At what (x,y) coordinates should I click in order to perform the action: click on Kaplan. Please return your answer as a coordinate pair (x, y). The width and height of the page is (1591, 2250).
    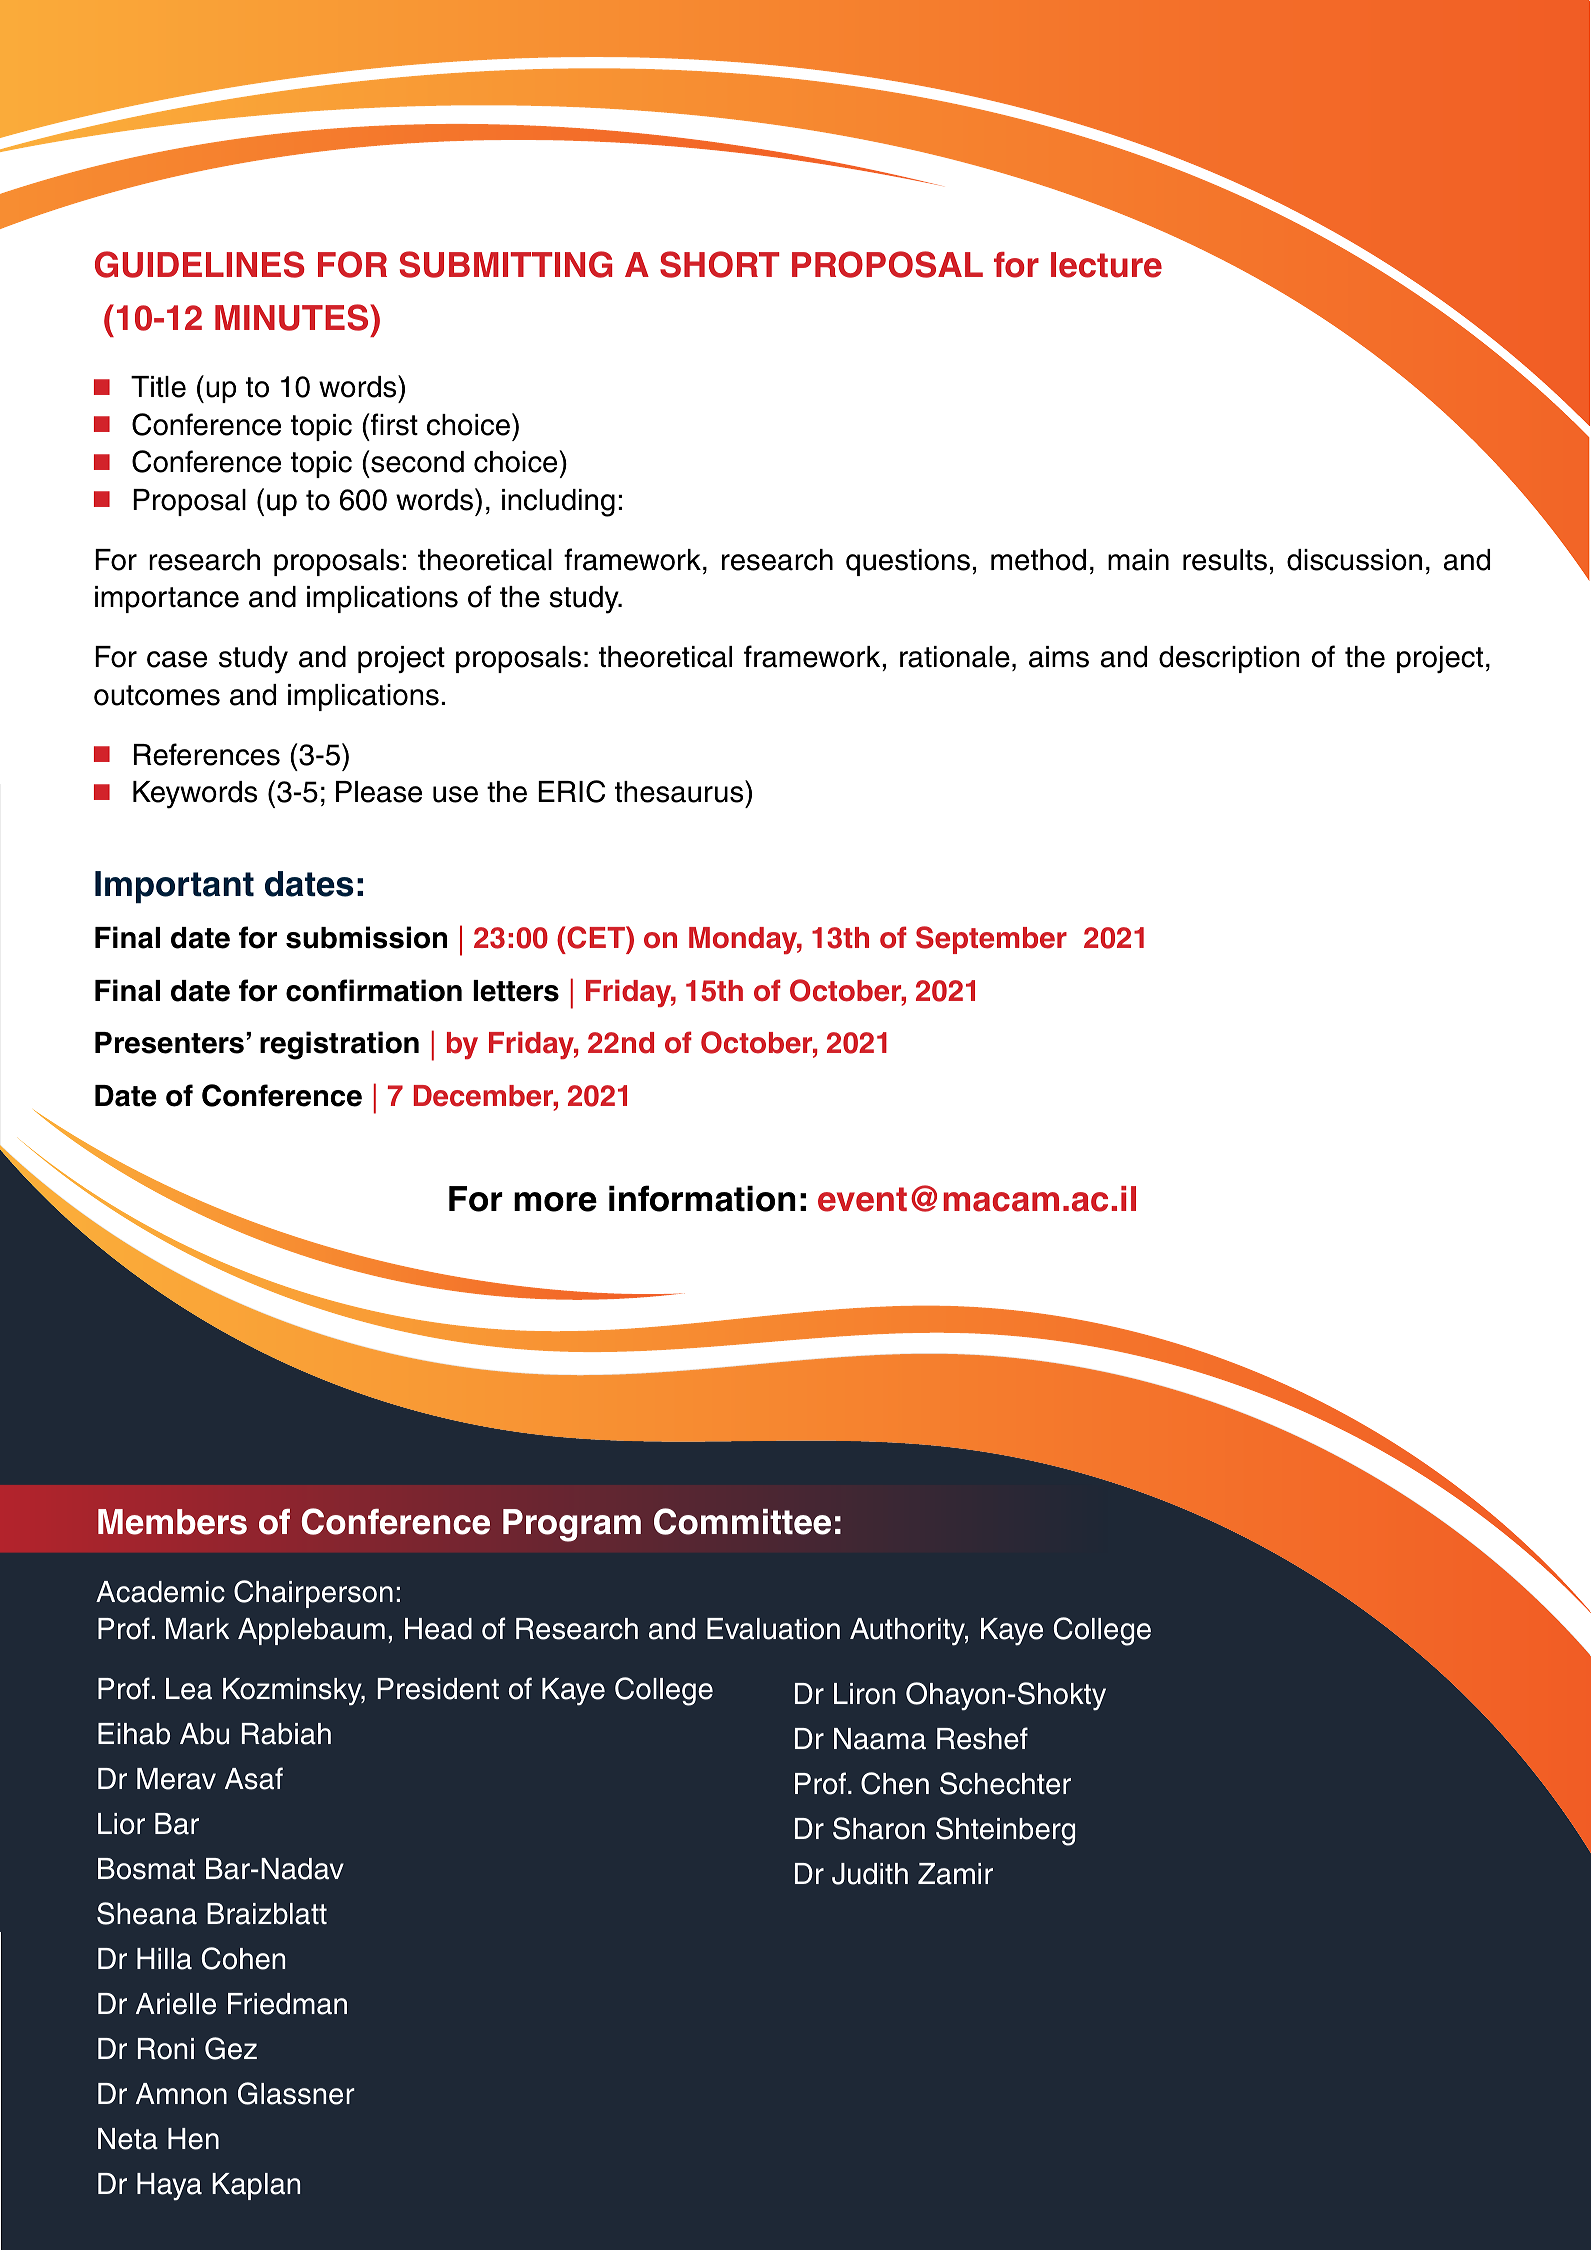
    Looking at the image, I should click on (256, 2186).
